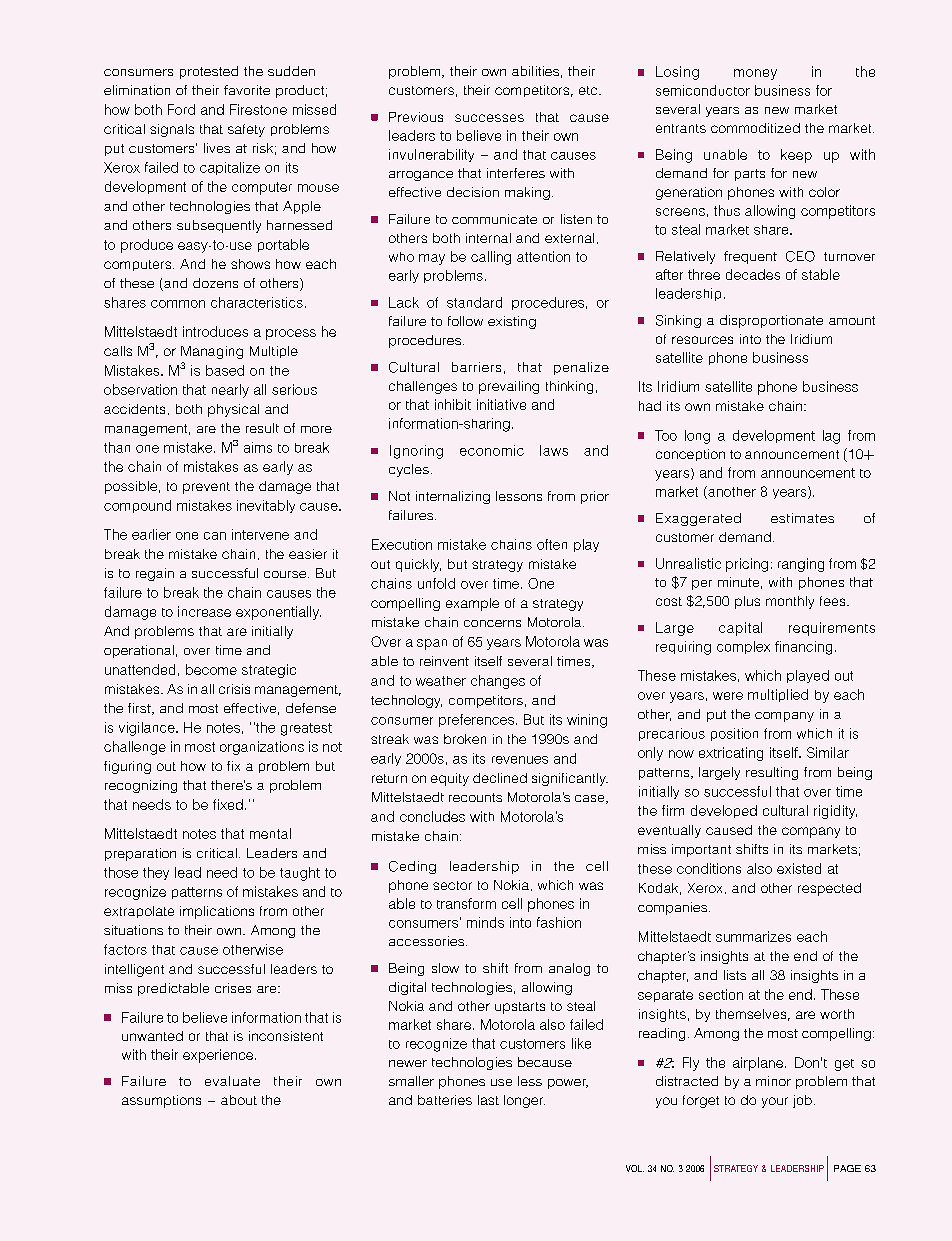  What do you see at coordinates (771, 321) in the image?
I see `disproportionate` at bounding box center [771, 321].
